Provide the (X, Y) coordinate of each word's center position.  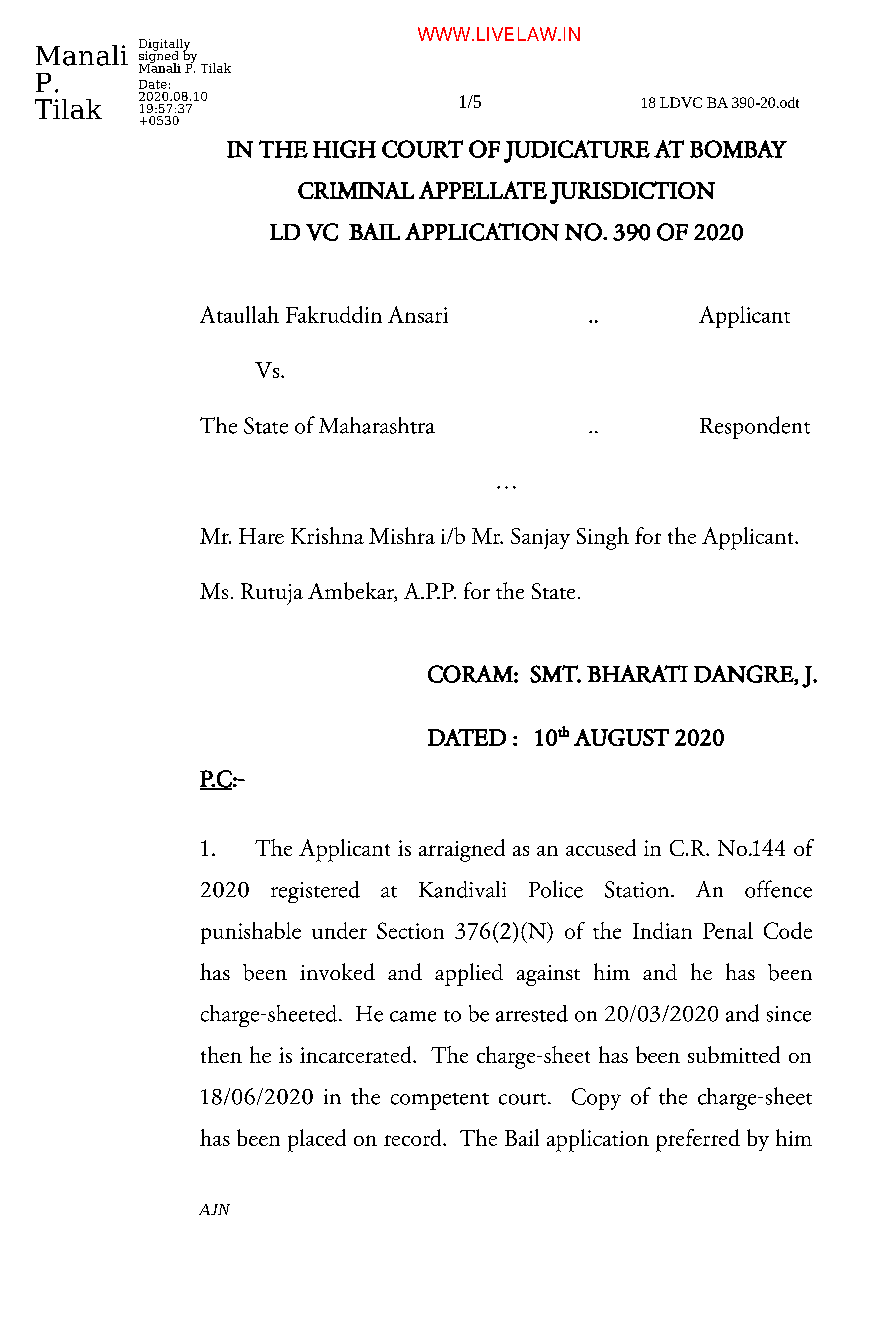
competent (440, 1101)
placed (317, 1140)
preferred (698, 1140)
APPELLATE (483, 190)
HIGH (344, 149)
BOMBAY (738, 149)
